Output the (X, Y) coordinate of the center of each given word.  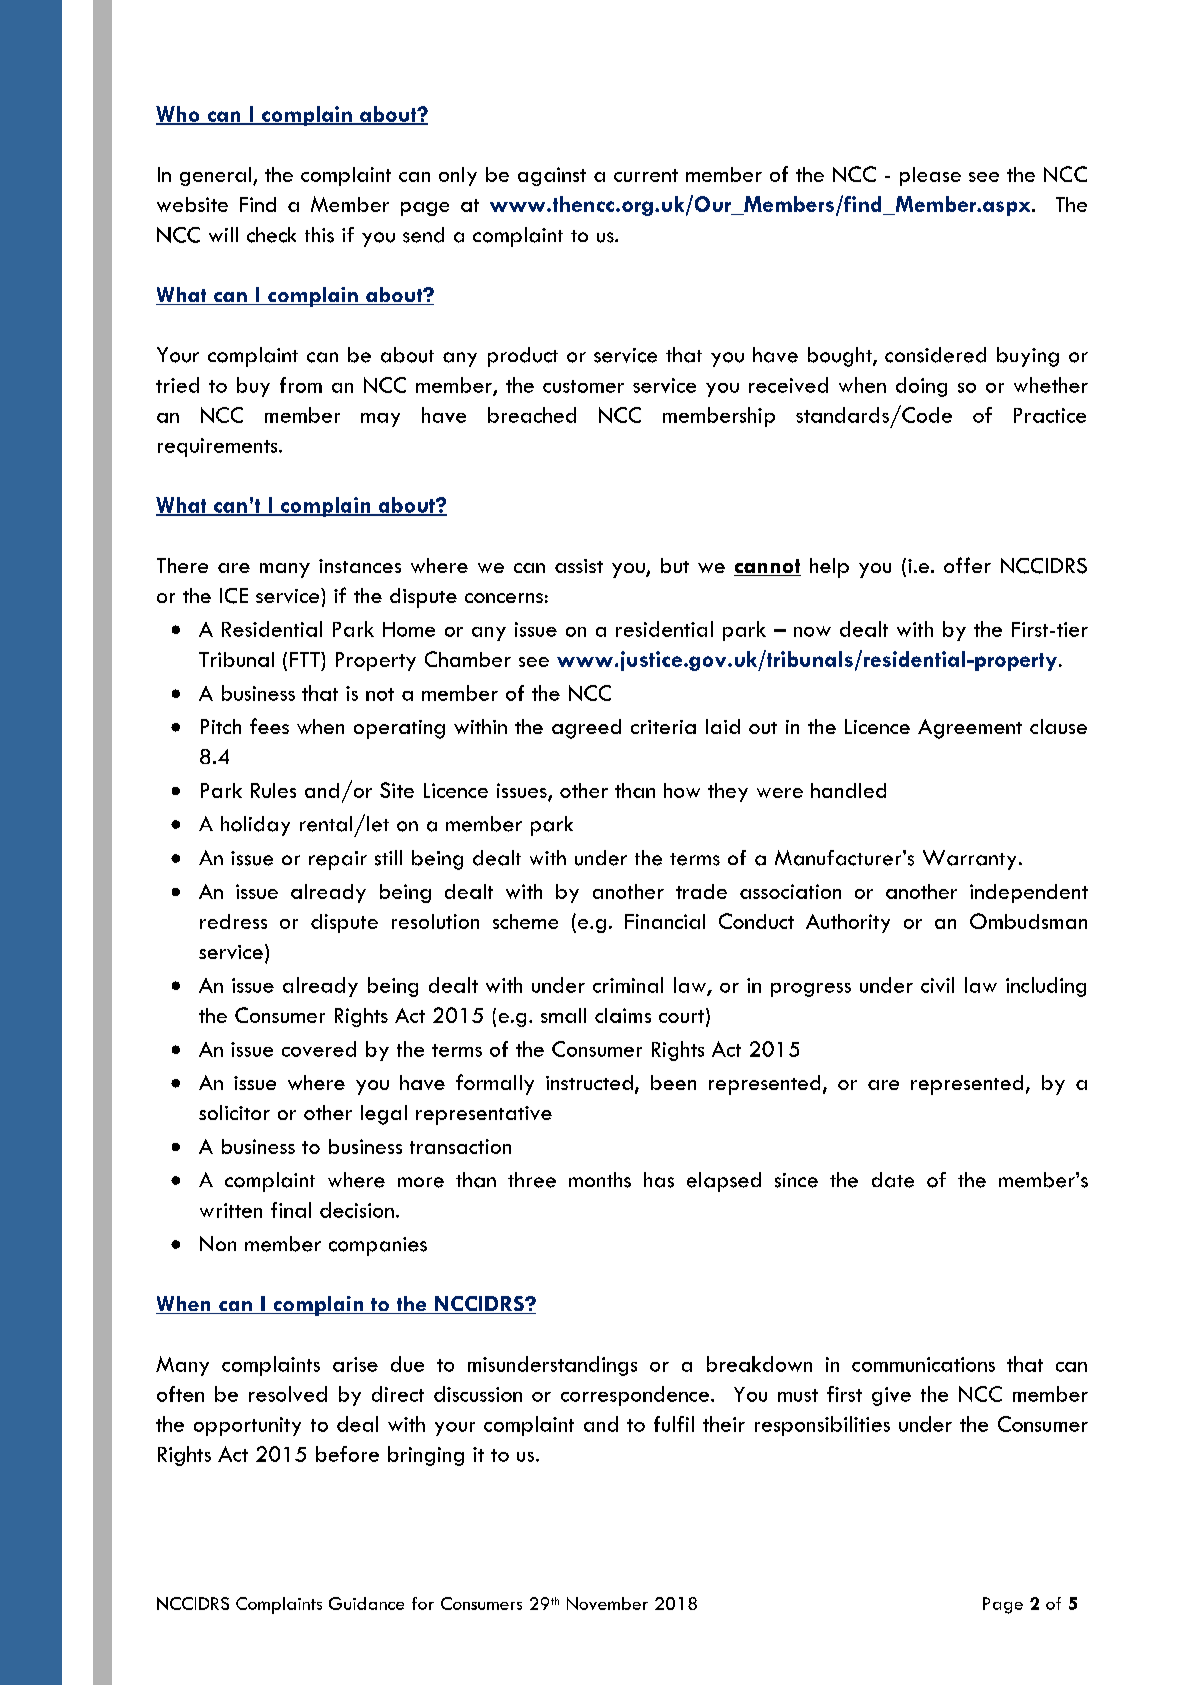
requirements (219, 447)
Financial (665, 921)
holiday (255, 826)
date (893, 1180)
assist (579, 566)
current (646, 175)
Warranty (969, 860)
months (600, 1180)
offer (967, 565)
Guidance (366, 1603)
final (291, 1210)
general (217, 176)
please (930, 176)
